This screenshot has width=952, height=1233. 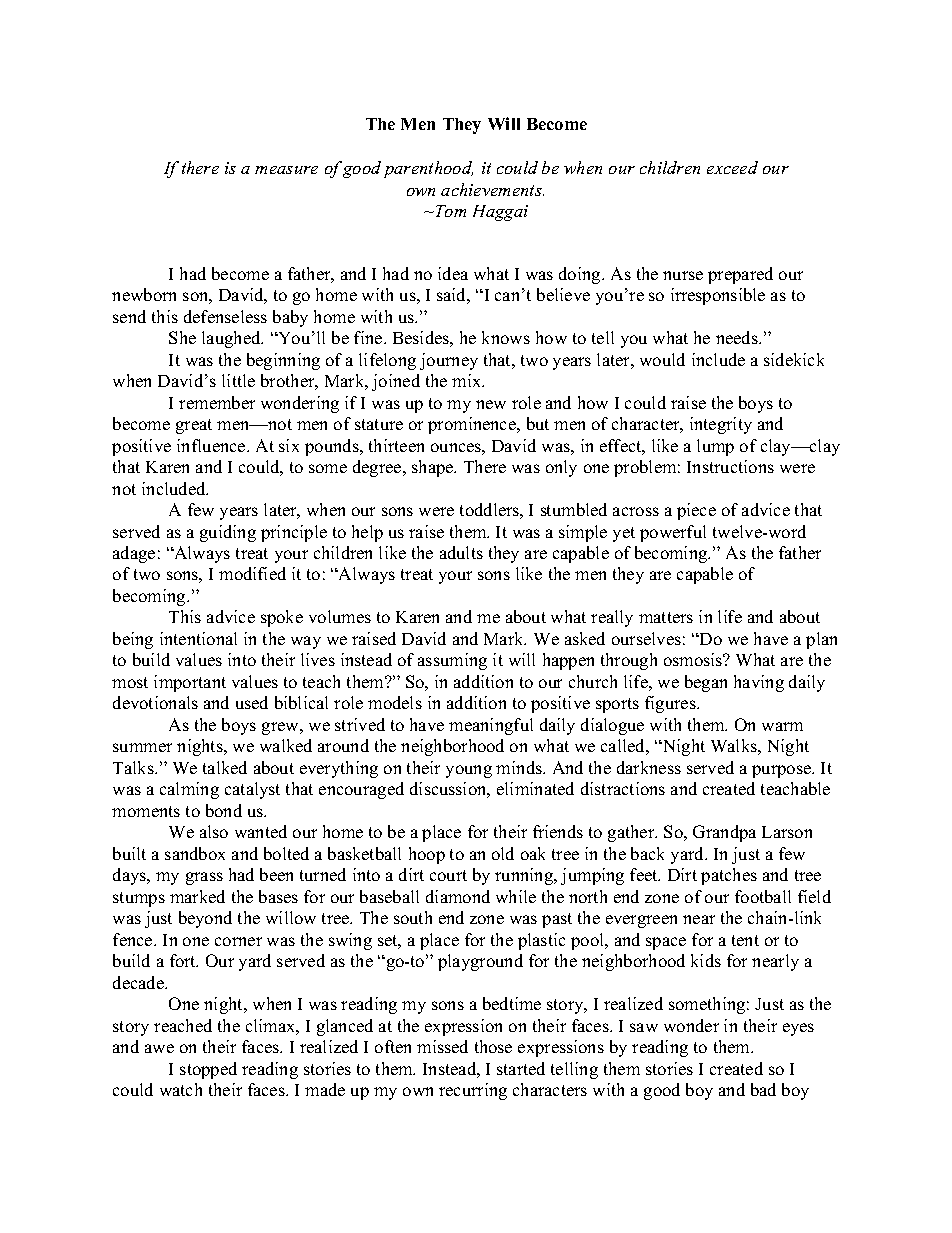 I want to click on exceed, so click(x=732, y=167).
